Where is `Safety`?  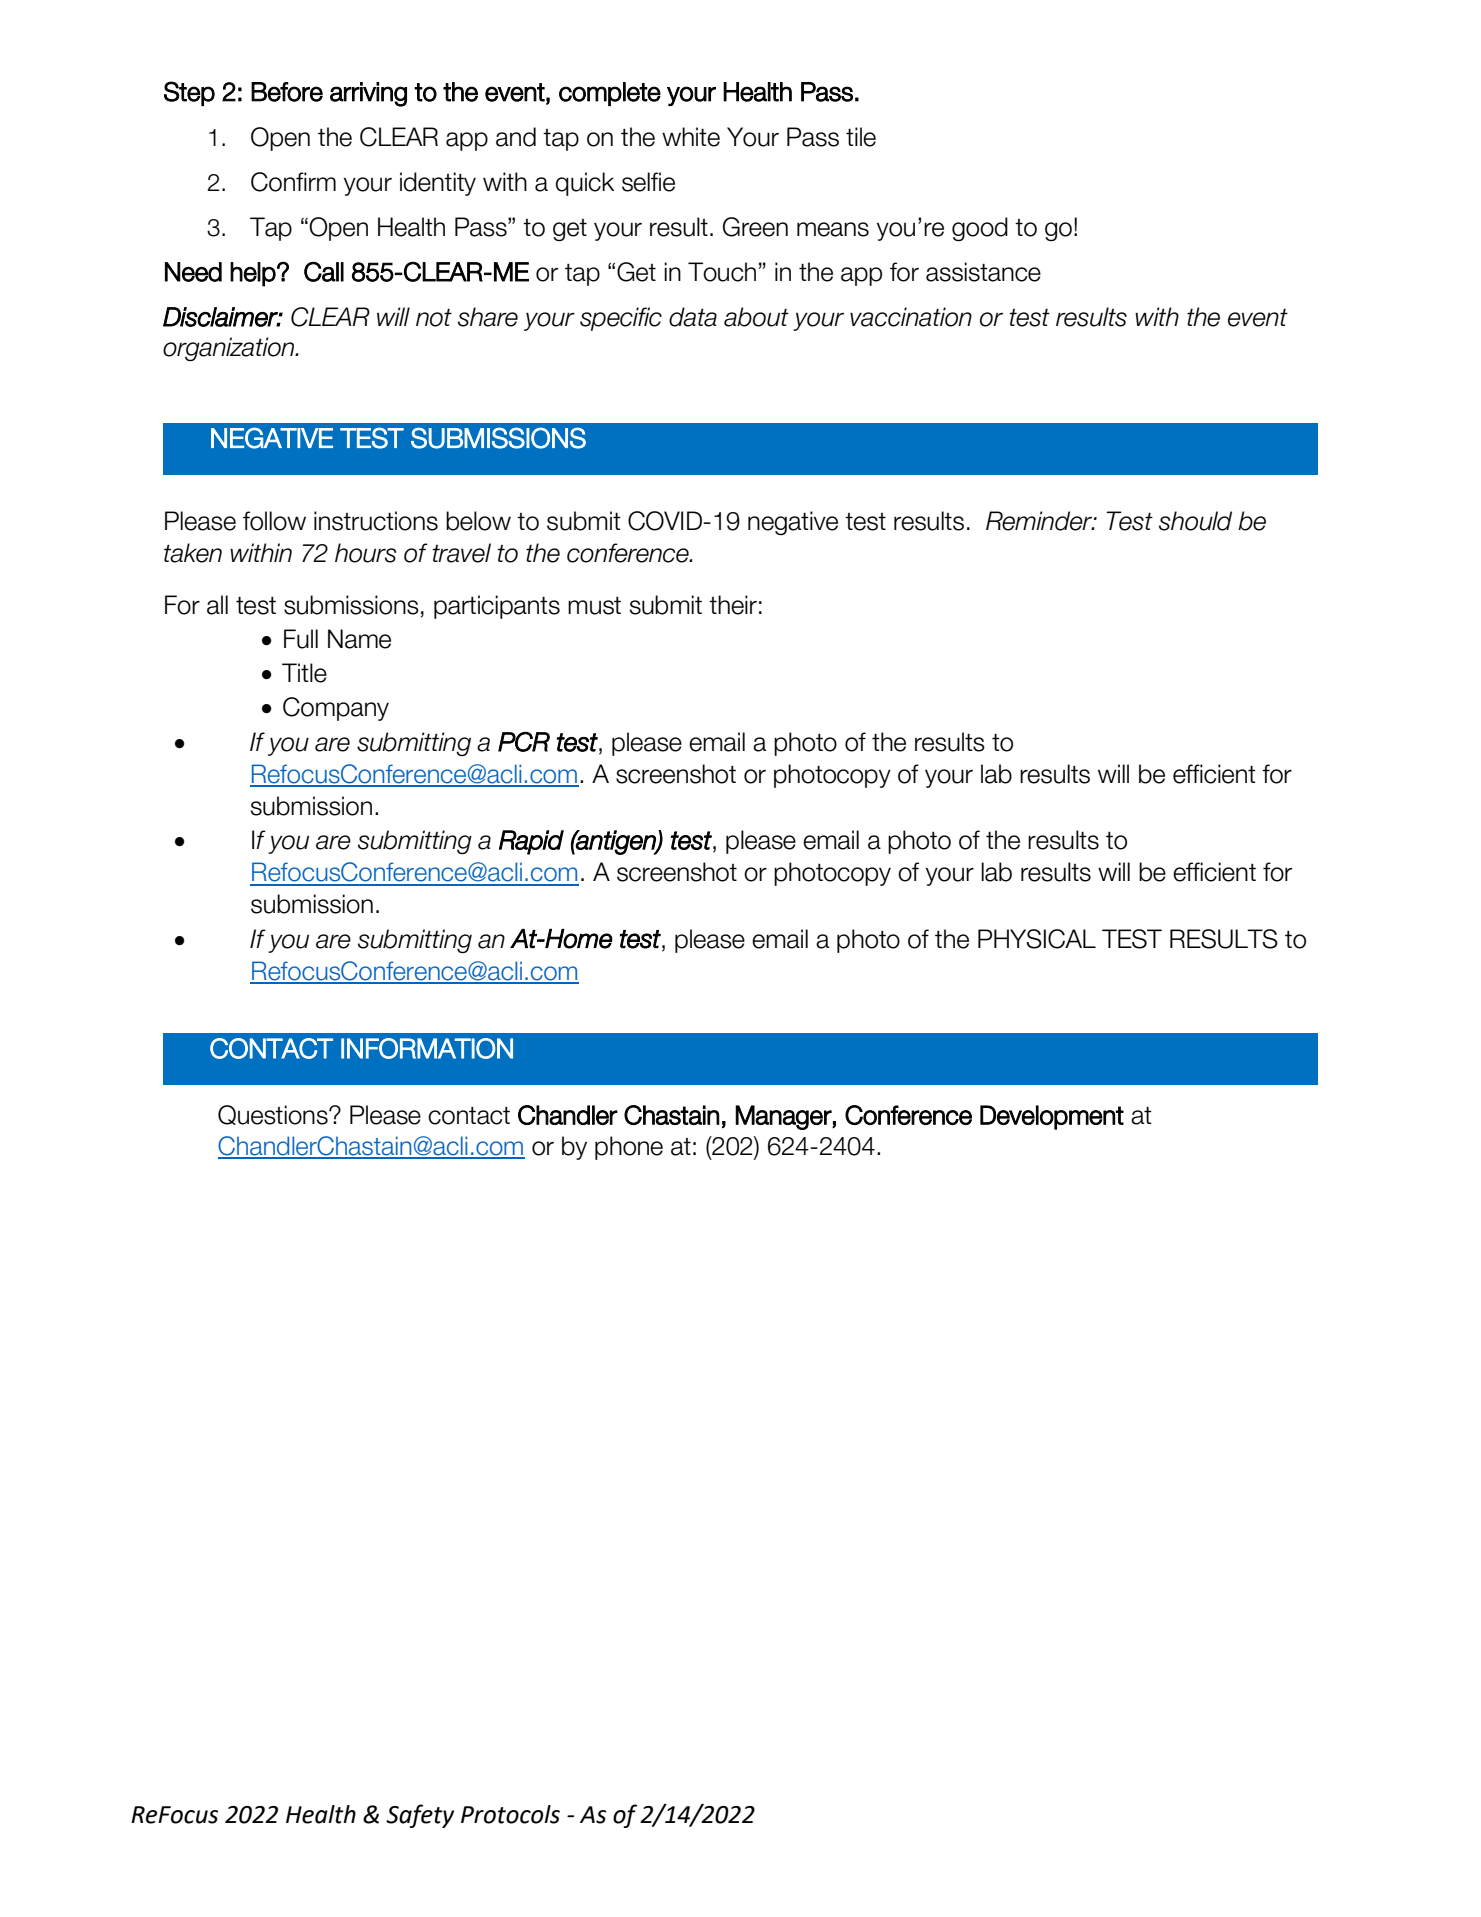 Safety is located at coordinates (420, 1816).
